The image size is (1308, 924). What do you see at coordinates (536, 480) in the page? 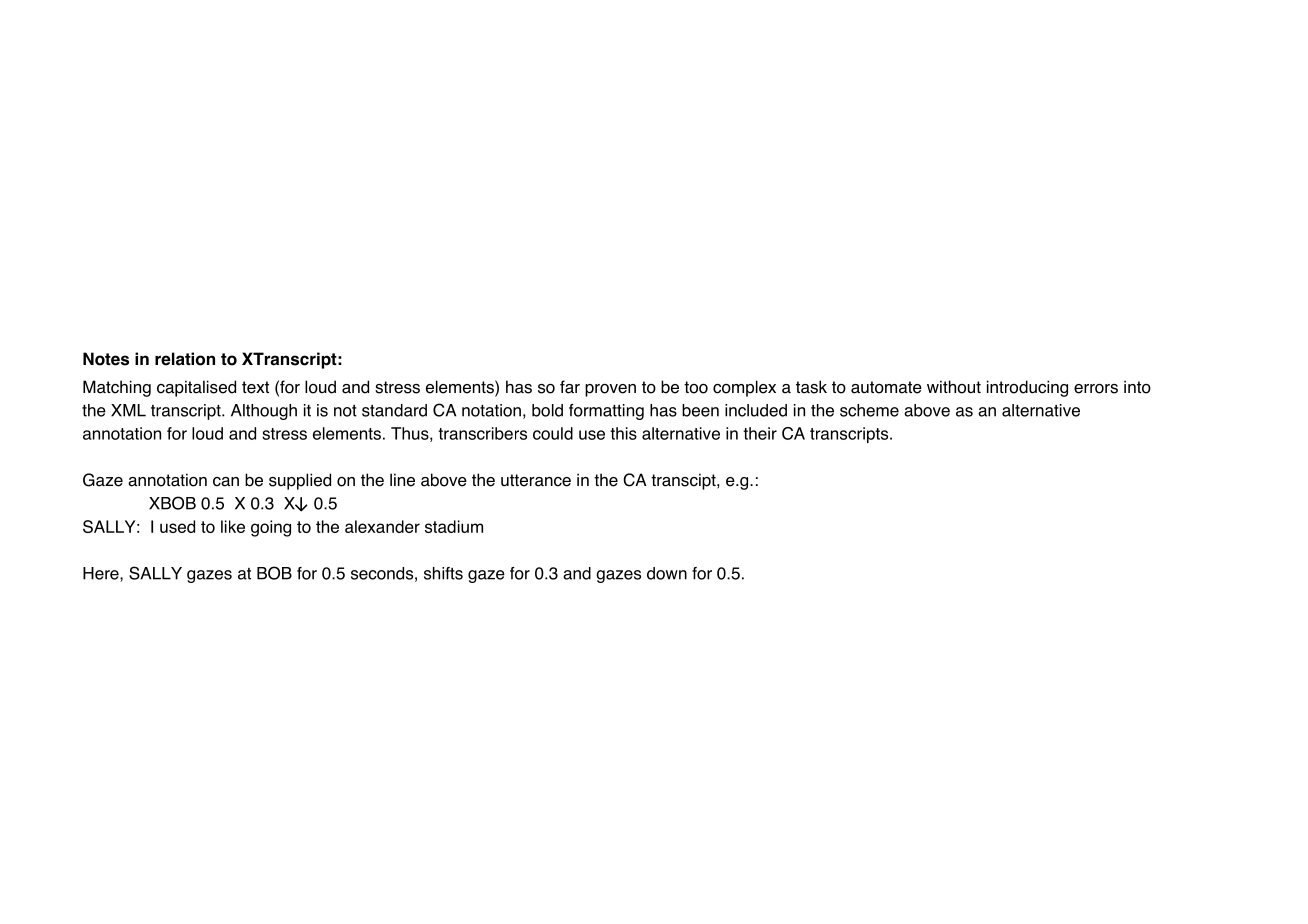
I see `utterance` at bounding box center [536, 480].
